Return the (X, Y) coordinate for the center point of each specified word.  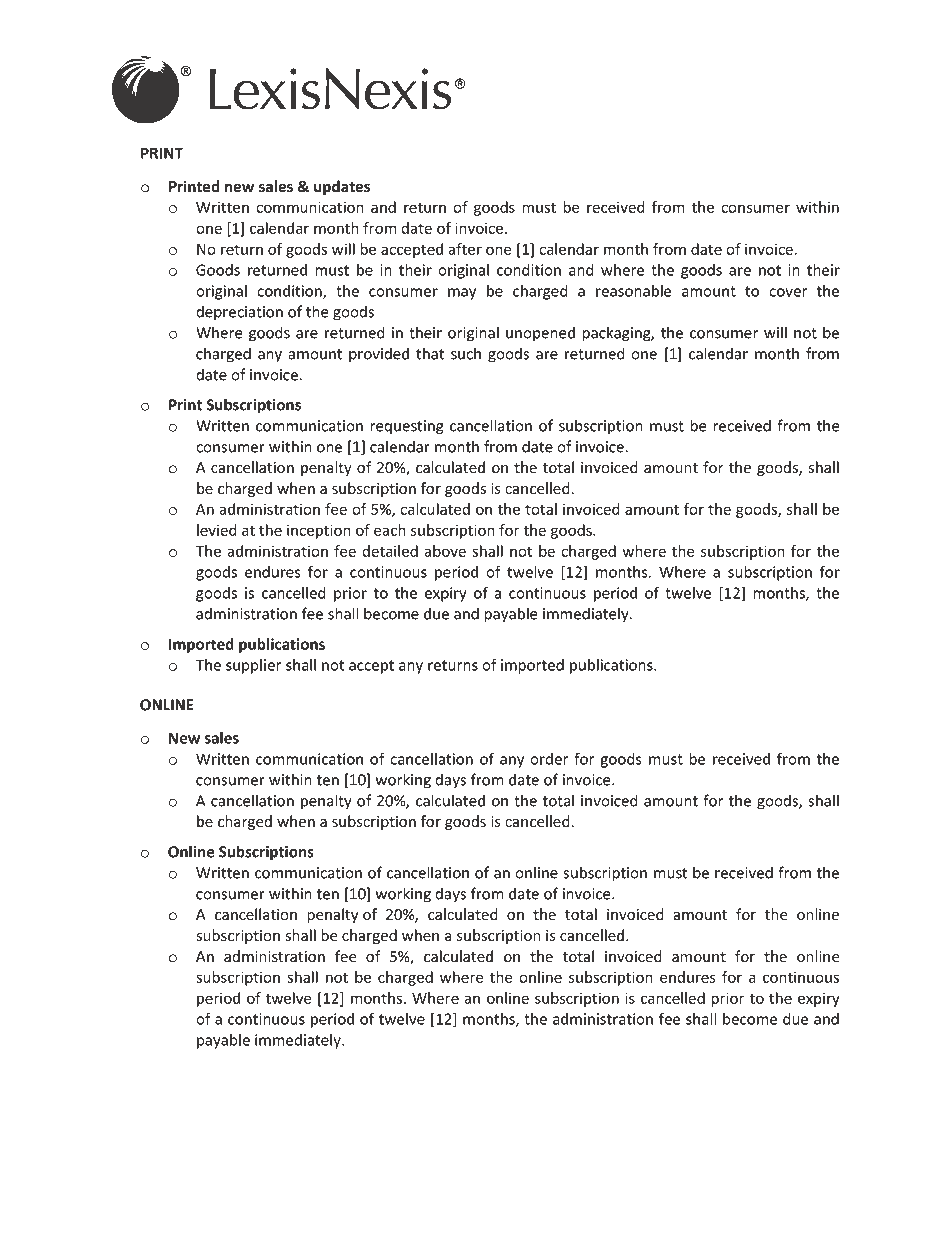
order (549, 759)
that (430, 353)
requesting (407, 427)
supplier (254, 666)
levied (217, 530)
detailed (390, 551)
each (390, 530)
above (445, 551)
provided (379, 355)
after (465, 249)
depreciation (239, 313)
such (466, 353)
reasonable (634, 291)
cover (788, 292)
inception (319, 531)
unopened (540, 334)
